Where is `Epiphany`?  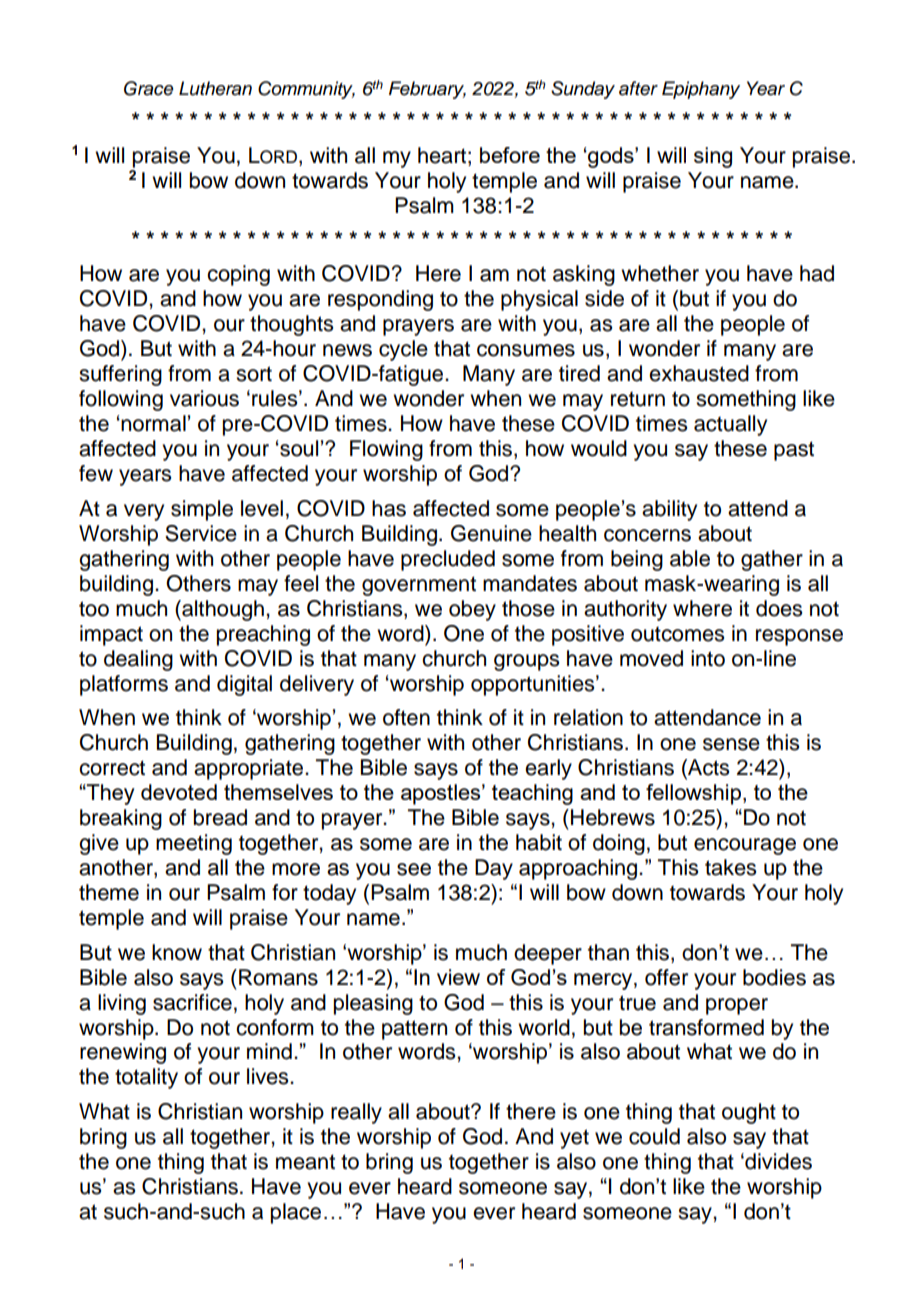
Epiphany is located at coordinates (701, 90).
